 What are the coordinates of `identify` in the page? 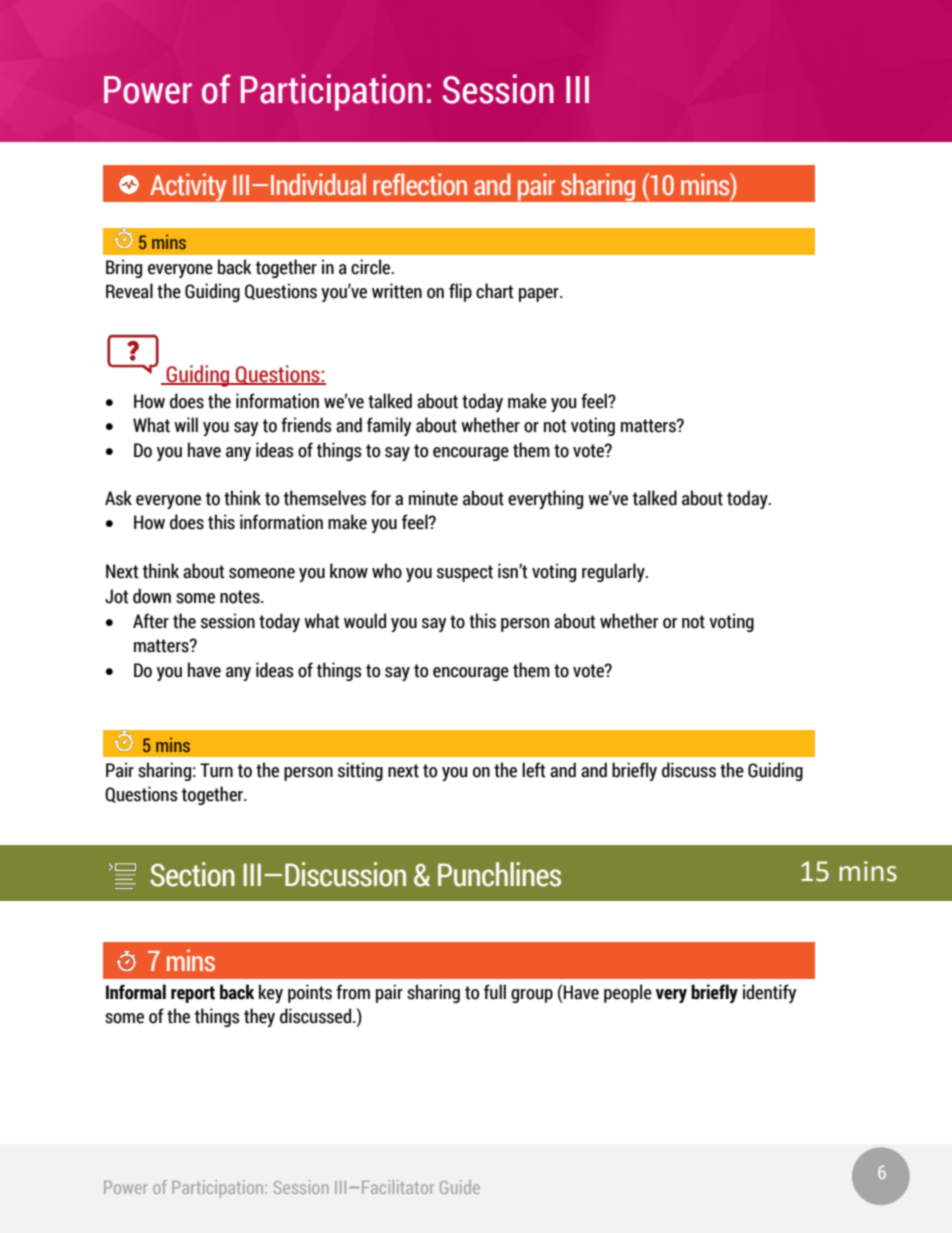 It's located at (770, 993).
